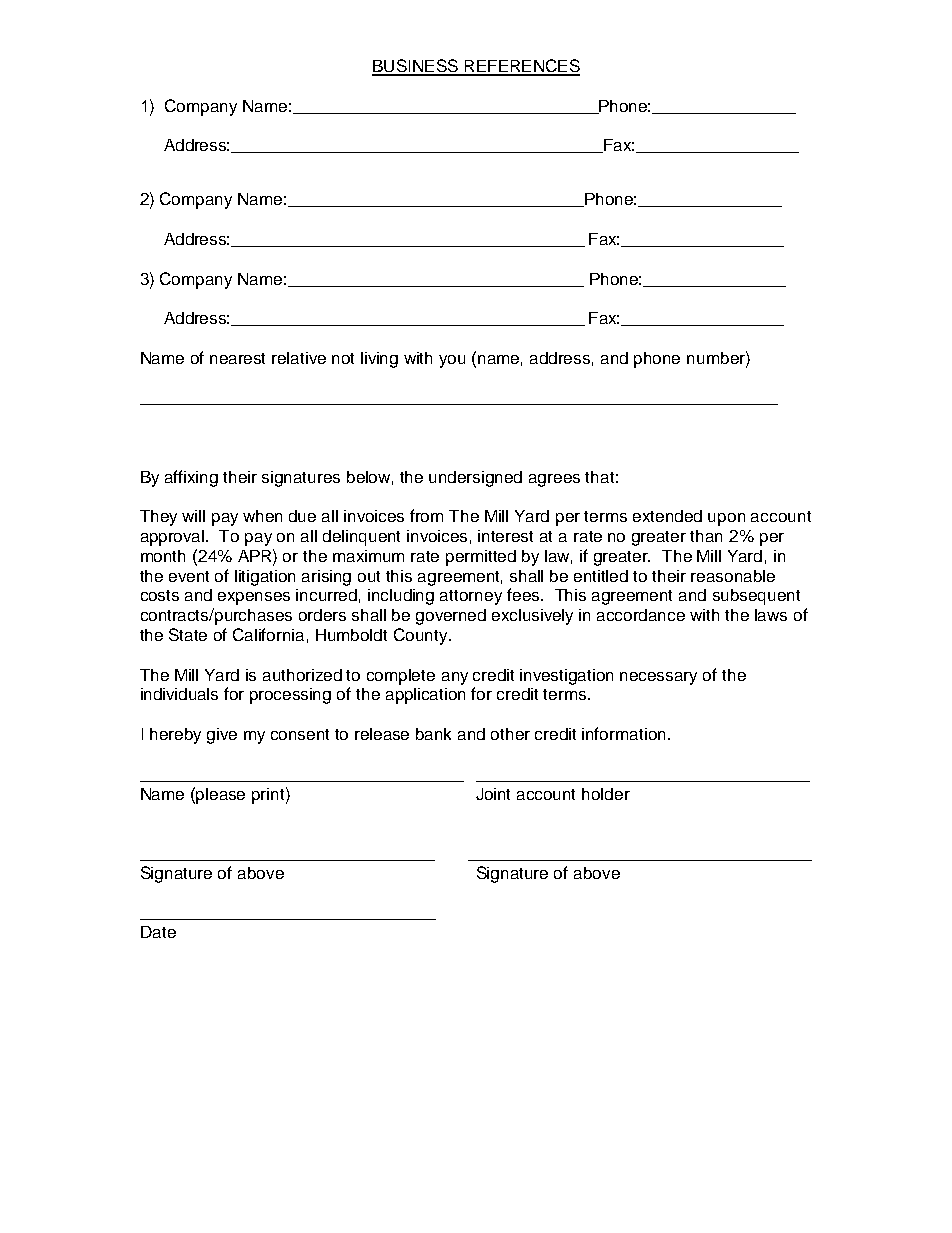 The width and height of the screenshot is (952, 1233). What do you see at coordinates (658, 678) in the screenshot?
I see `necessary` at bounding box center [658, 678].
